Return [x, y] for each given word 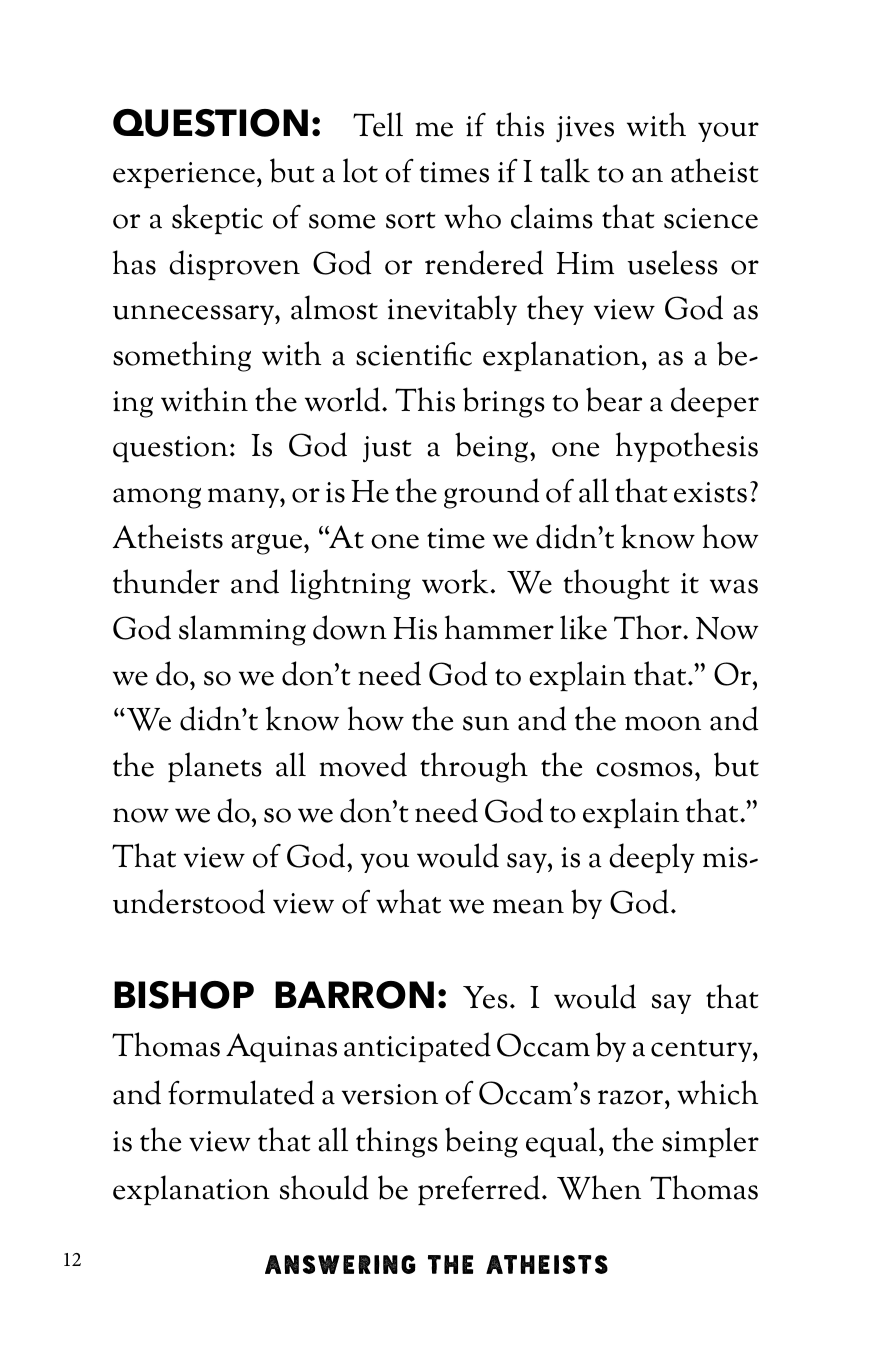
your [728, 132]
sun [486, 723]
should [324, 1187]
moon [663, 723]
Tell [378, 124]
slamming [242, 630]
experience [184, 175]
